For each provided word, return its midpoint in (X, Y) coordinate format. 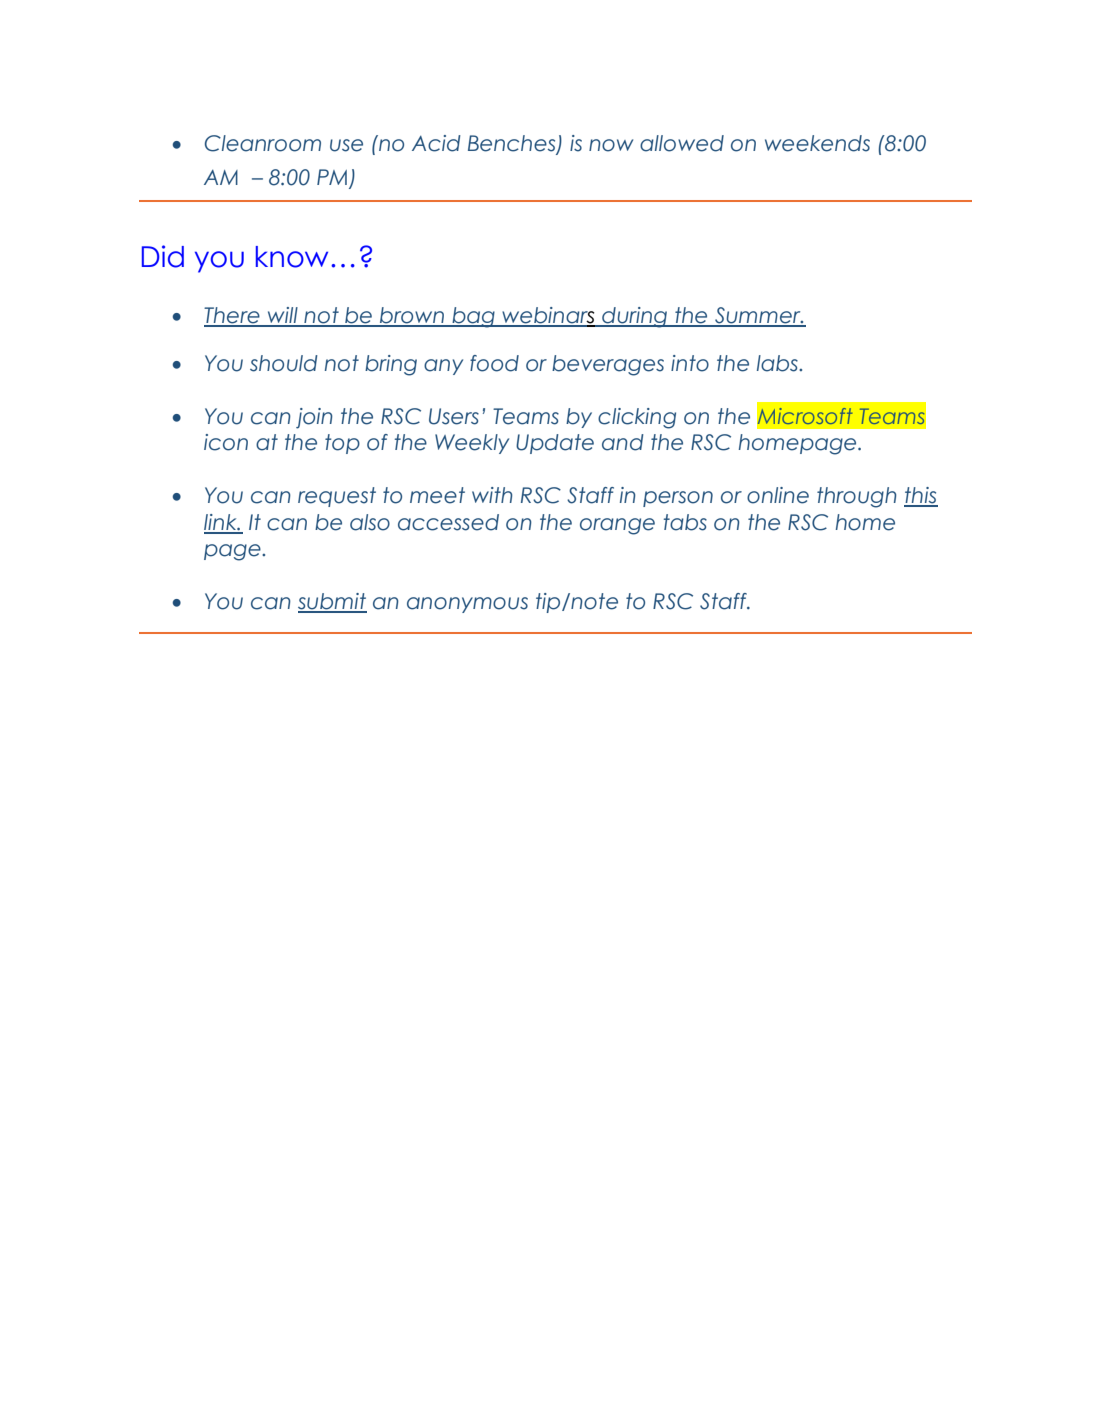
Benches (513, 144)
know (292, 257)
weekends (817, 143)
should (284, 363)
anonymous (467, 605)
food (494, 363)
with (492, 495)
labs (778, 363)
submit (332, 602)
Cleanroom (263, 143)
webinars (548, 316)
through (857, 497)
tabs (685, 522)
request (337, 497)
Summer (758, 316)
